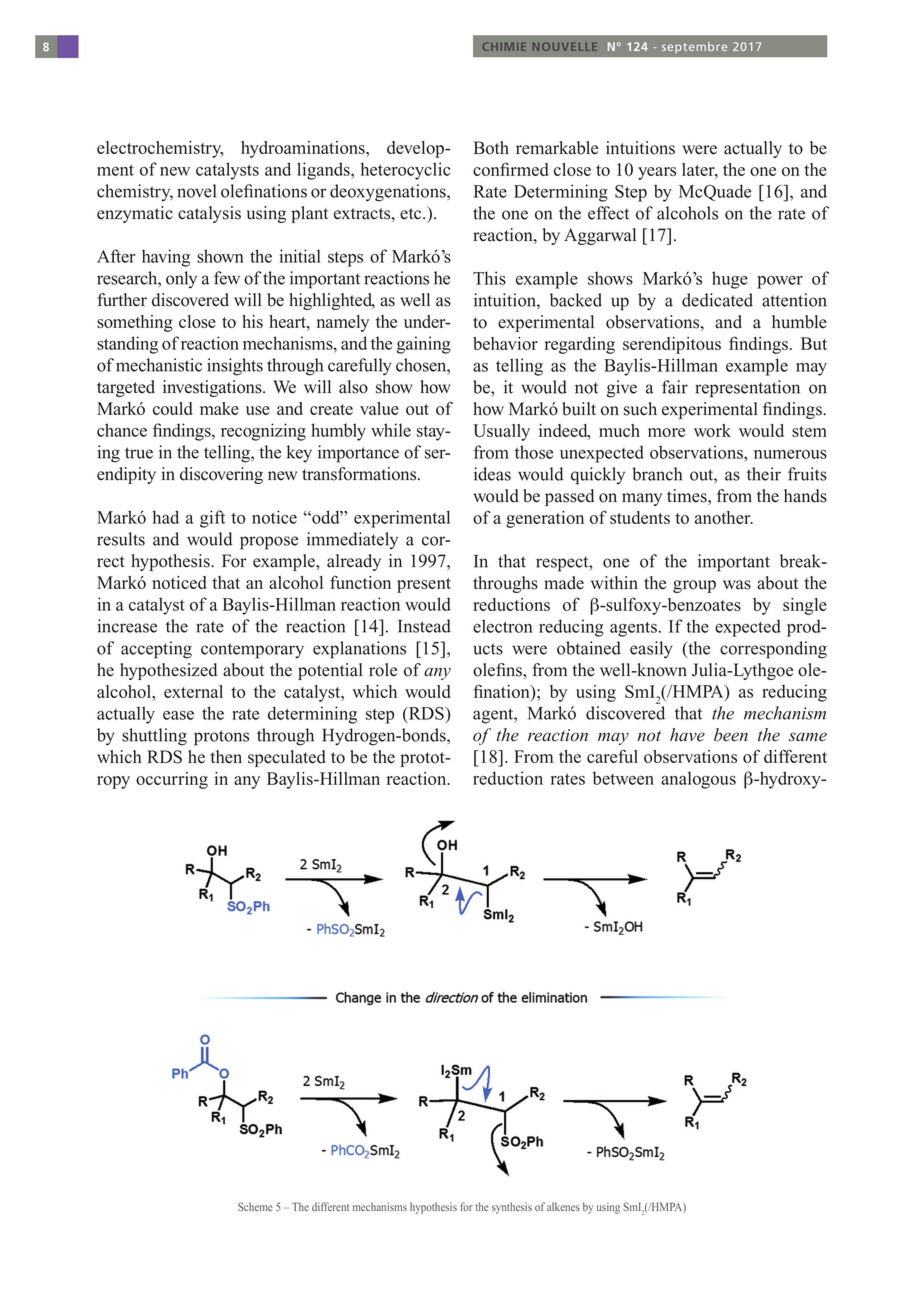  Describe the element at coordinates (235, 367) in the screenshot. I see `insights` at that location.
